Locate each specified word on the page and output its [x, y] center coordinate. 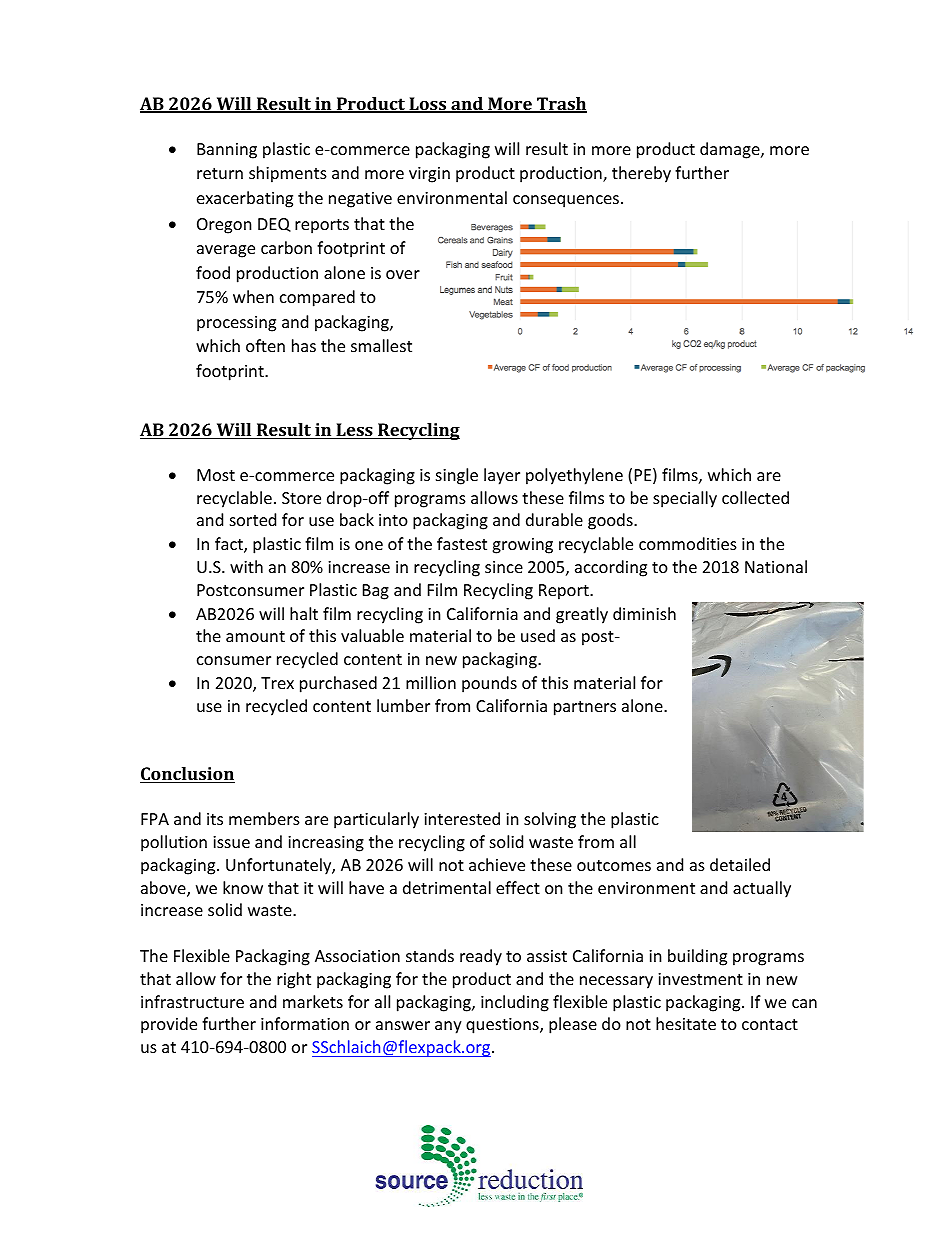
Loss [428, 105]
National [776, 566]
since [504, 567]
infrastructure [192, 1001]
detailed [740, 864]
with [246, 566]
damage [731, 150]
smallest [381, 345]
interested [462, 818]
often [265, 345]
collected [755, 497]
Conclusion [187, 775]
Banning [227, 151]
